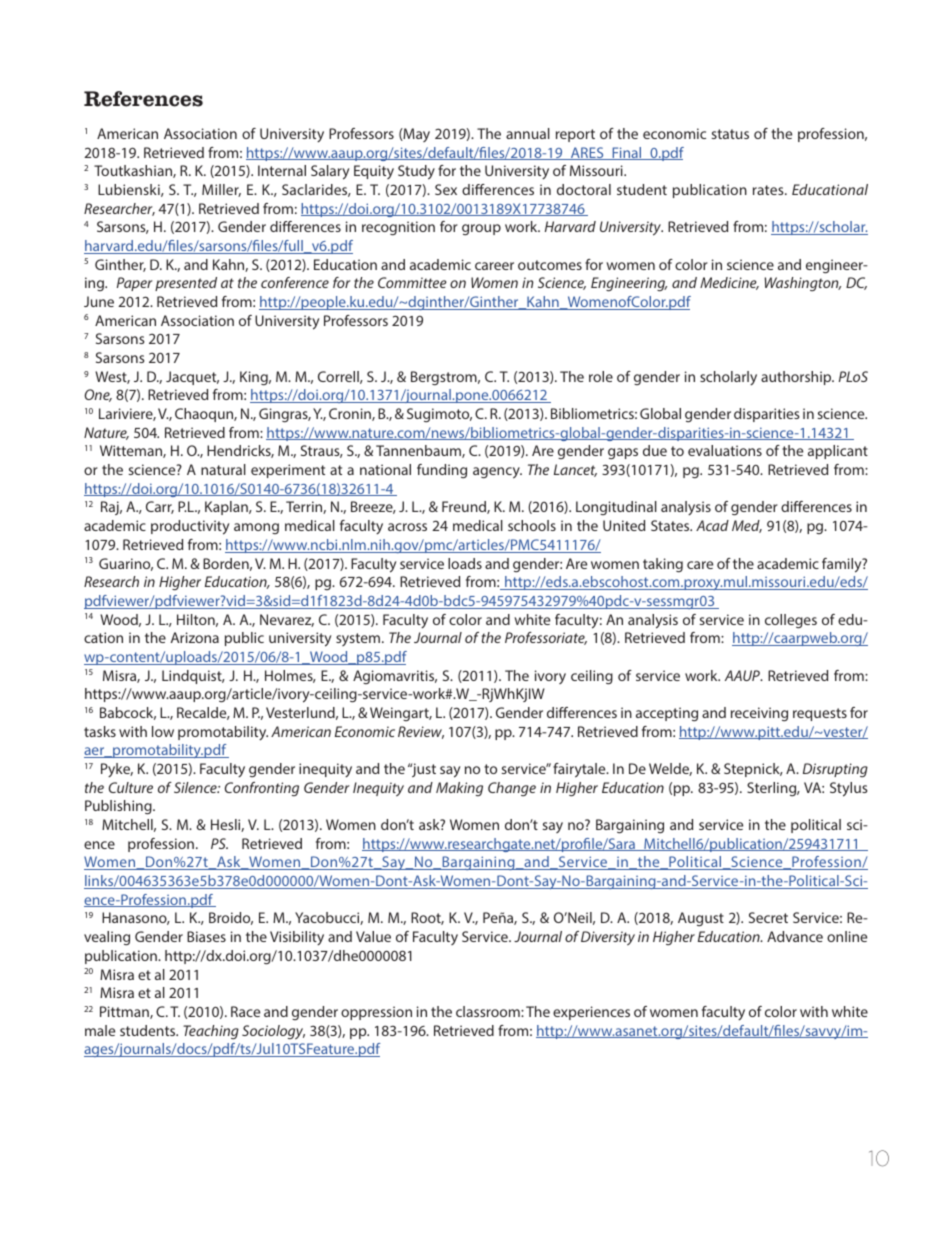 This image has height=1233, width=952. Describe the element at coordinates (835, 770) in the image. I see `Disrupting` at that location.
